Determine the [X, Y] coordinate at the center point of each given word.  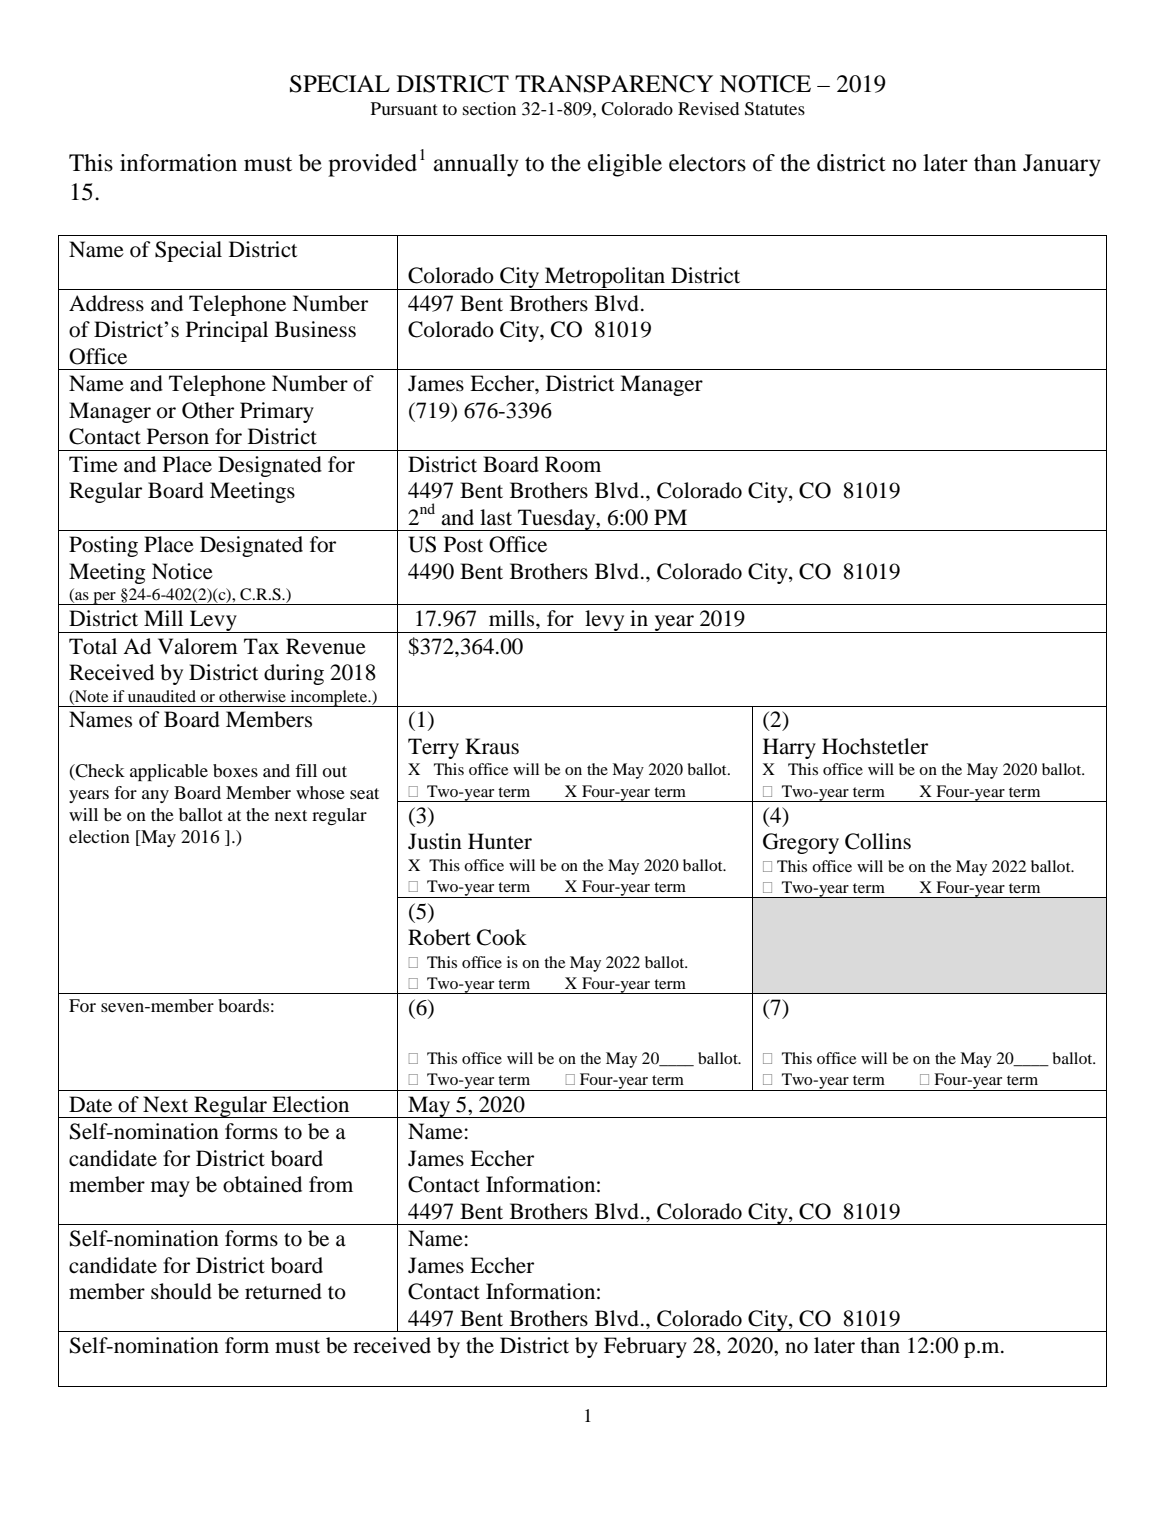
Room [573, 464]
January [1062, 165]
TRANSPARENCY [614, 84]
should [181, 1291]
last [496, 517]
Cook [502, 937]
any [155, 796]
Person [178, 436]
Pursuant [404, 108]
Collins [878, 841]
